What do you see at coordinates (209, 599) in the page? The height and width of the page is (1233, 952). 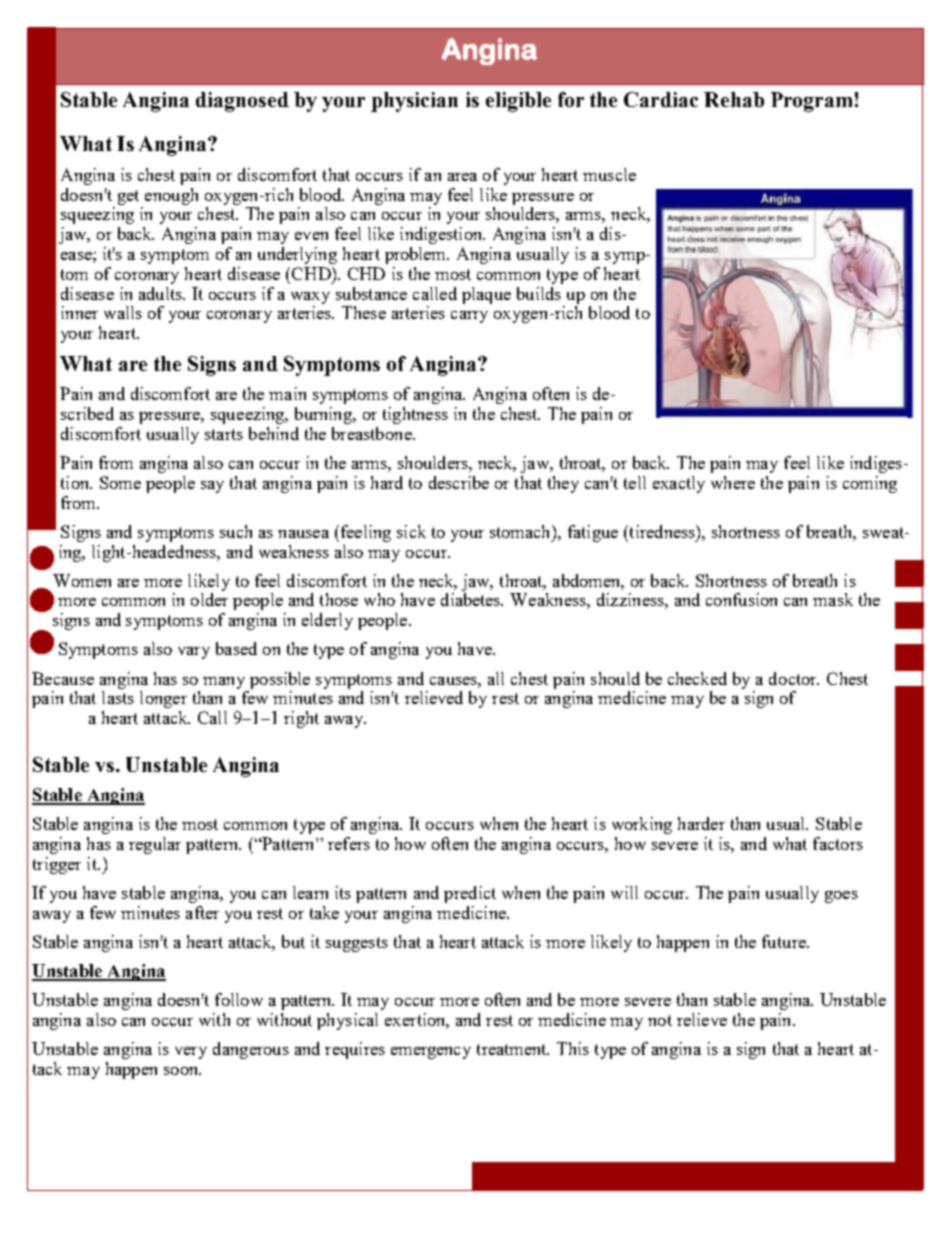 I see `older` at bounding box center [209, 599].
